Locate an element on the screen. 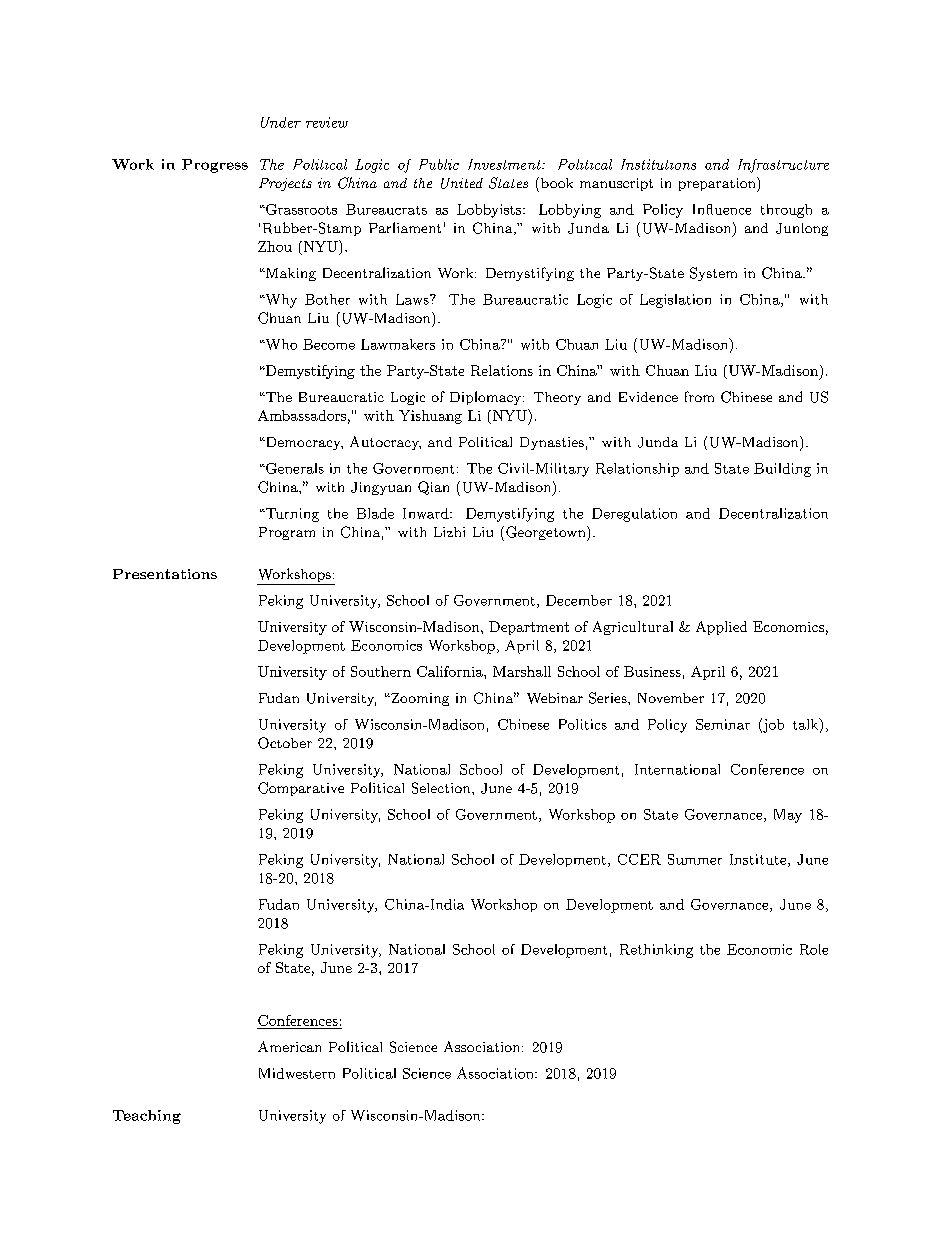 The width and height of the screenshot is (952, 1233). Rethinking is located at coordinates (656, 951).
